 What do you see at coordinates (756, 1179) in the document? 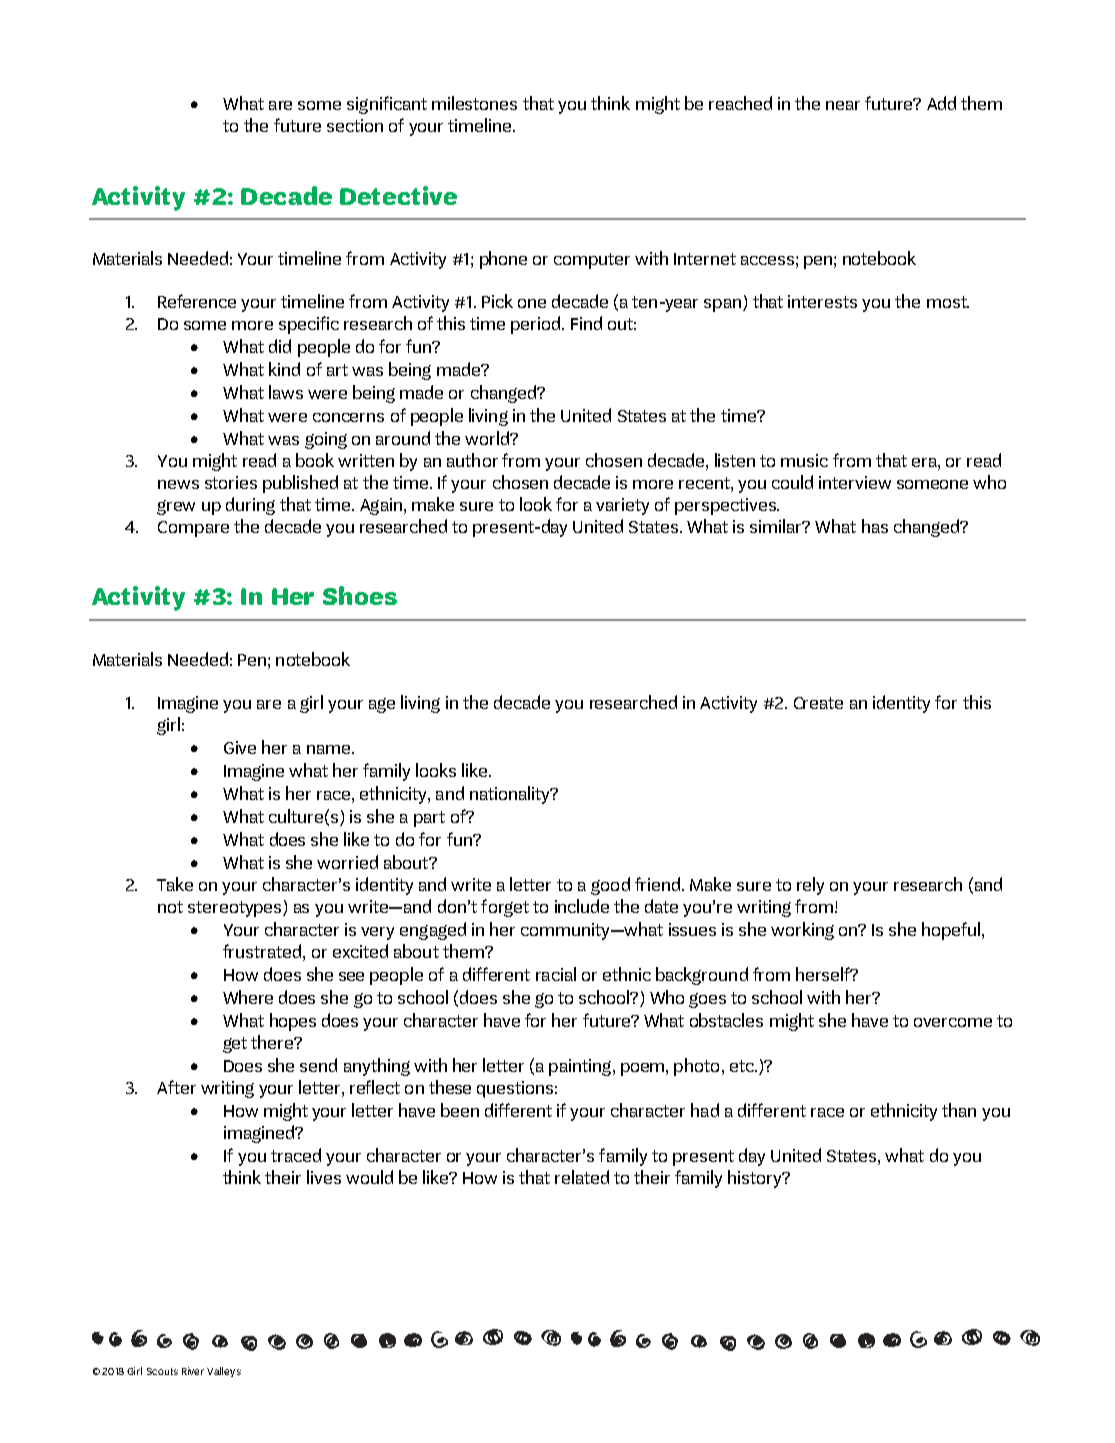
I see `history` at bounding box center [756, 1179].
